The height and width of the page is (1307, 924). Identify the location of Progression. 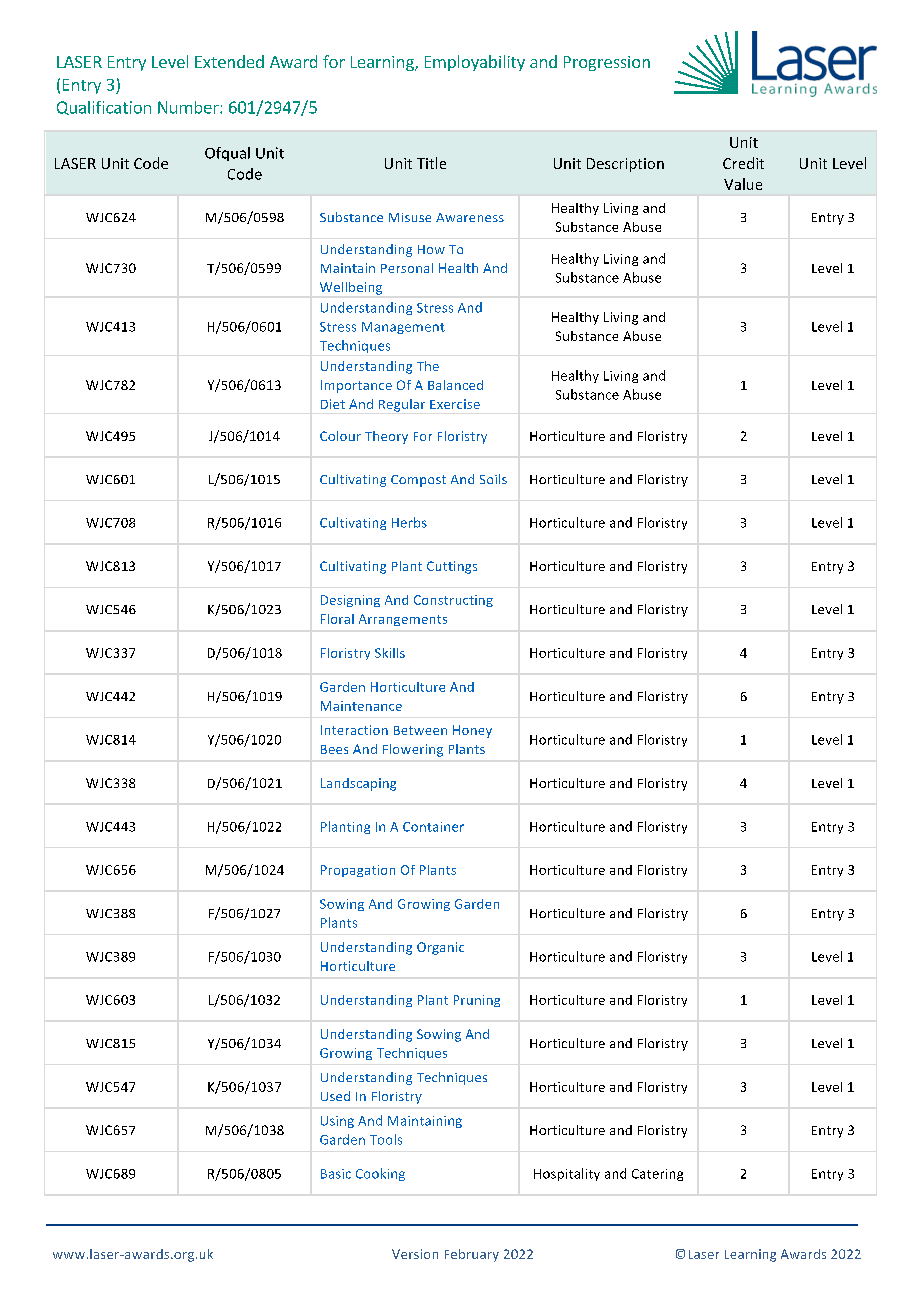
(607, 63).
